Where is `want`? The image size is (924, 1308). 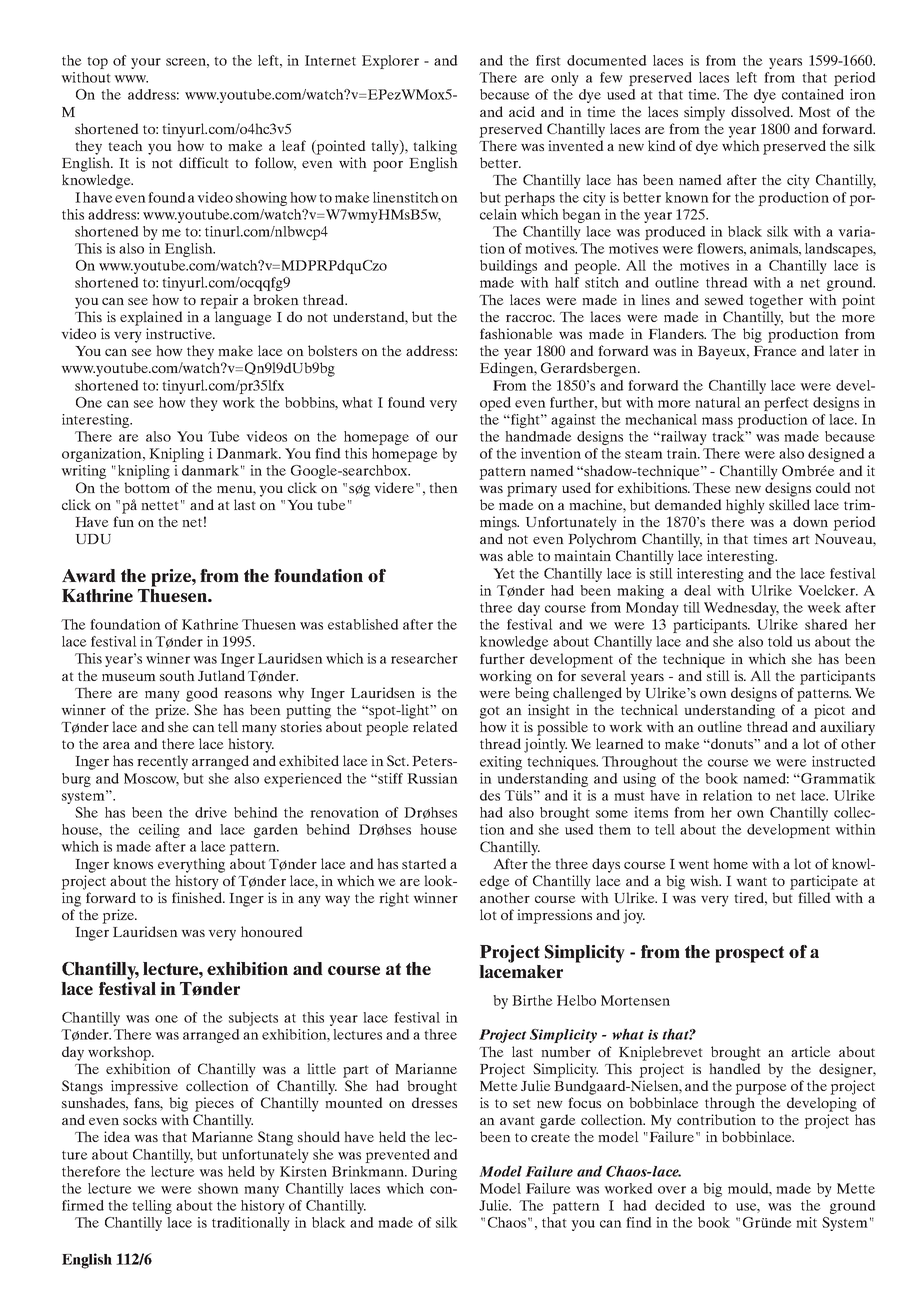 want is located at coordinates (751, 881).
